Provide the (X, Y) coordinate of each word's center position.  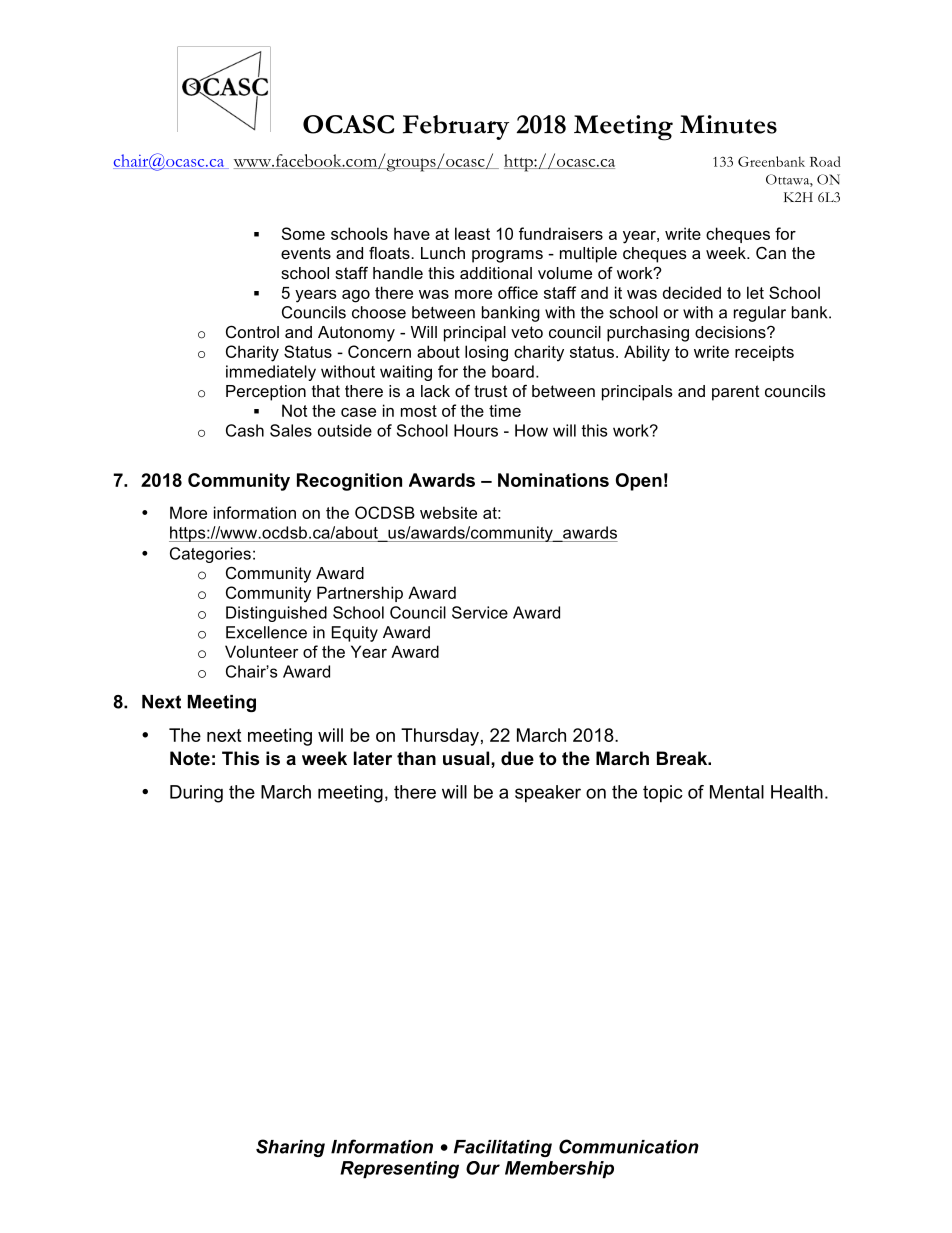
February (456, 127)
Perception (266, 393)
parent (736, 393)
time (505, 410)
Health (797, 792)
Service (480, 612)
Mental (737, 792)
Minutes (728, 124)
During (196, 794)
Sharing (290, 1148)
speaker (548, 794)
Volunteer (261, 651)
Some (303, 233)
